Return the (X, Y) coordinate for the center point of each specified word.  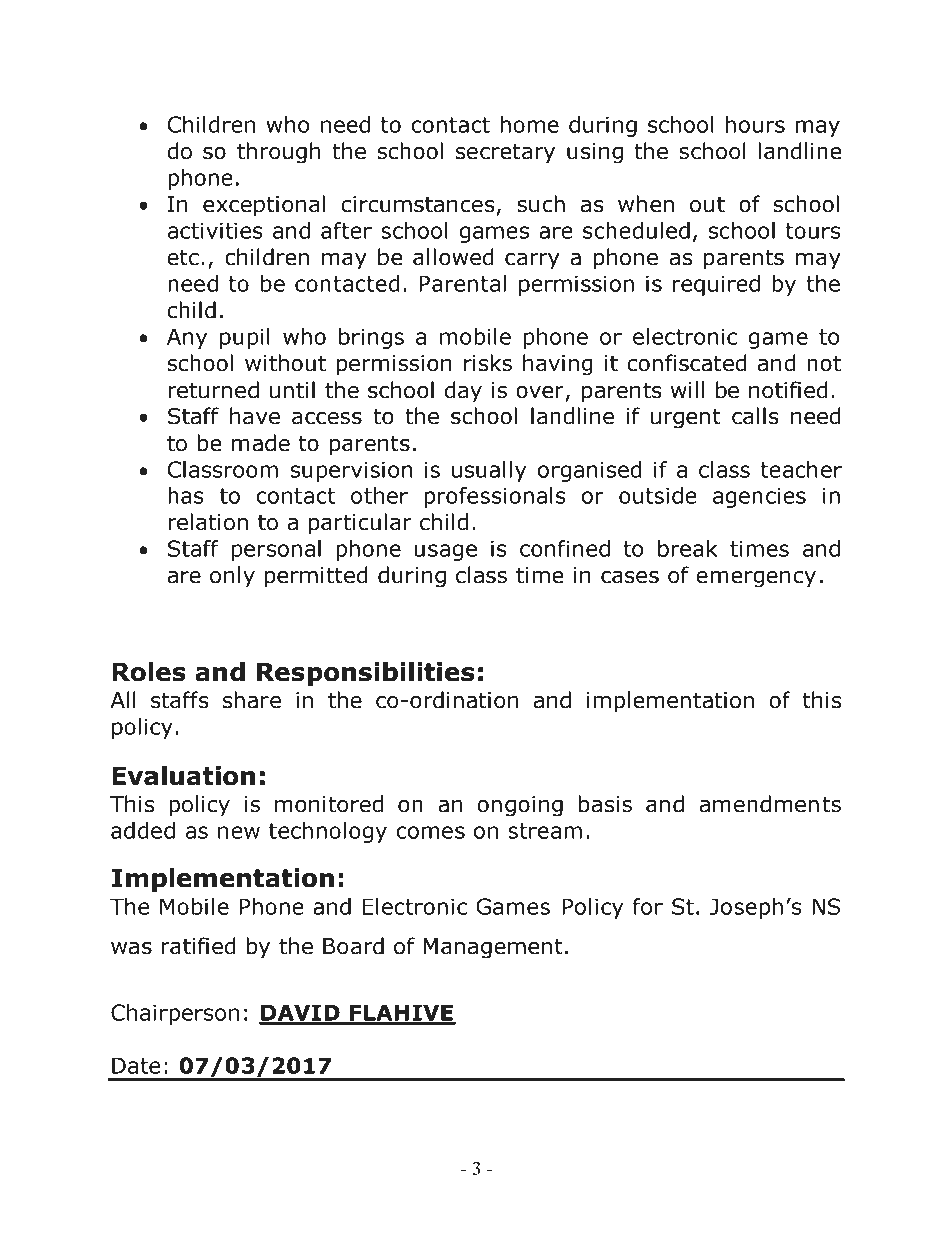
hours (755, 124)
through (278, 153)
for (648, 906)
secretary (505, 154)
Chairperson (175, 1014)
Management (493, 948)
